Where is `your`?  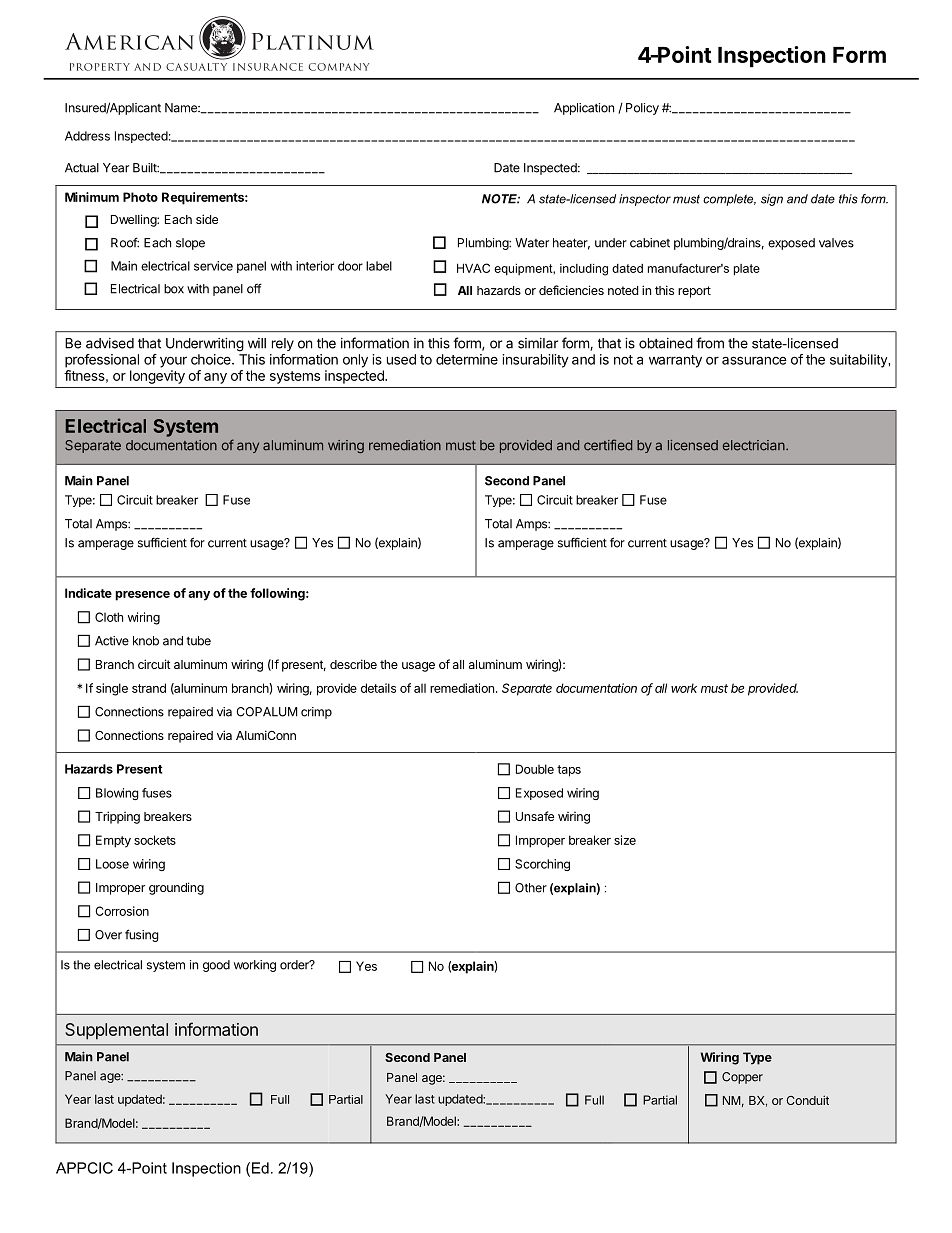
your is located at coordinates (173, 362).
